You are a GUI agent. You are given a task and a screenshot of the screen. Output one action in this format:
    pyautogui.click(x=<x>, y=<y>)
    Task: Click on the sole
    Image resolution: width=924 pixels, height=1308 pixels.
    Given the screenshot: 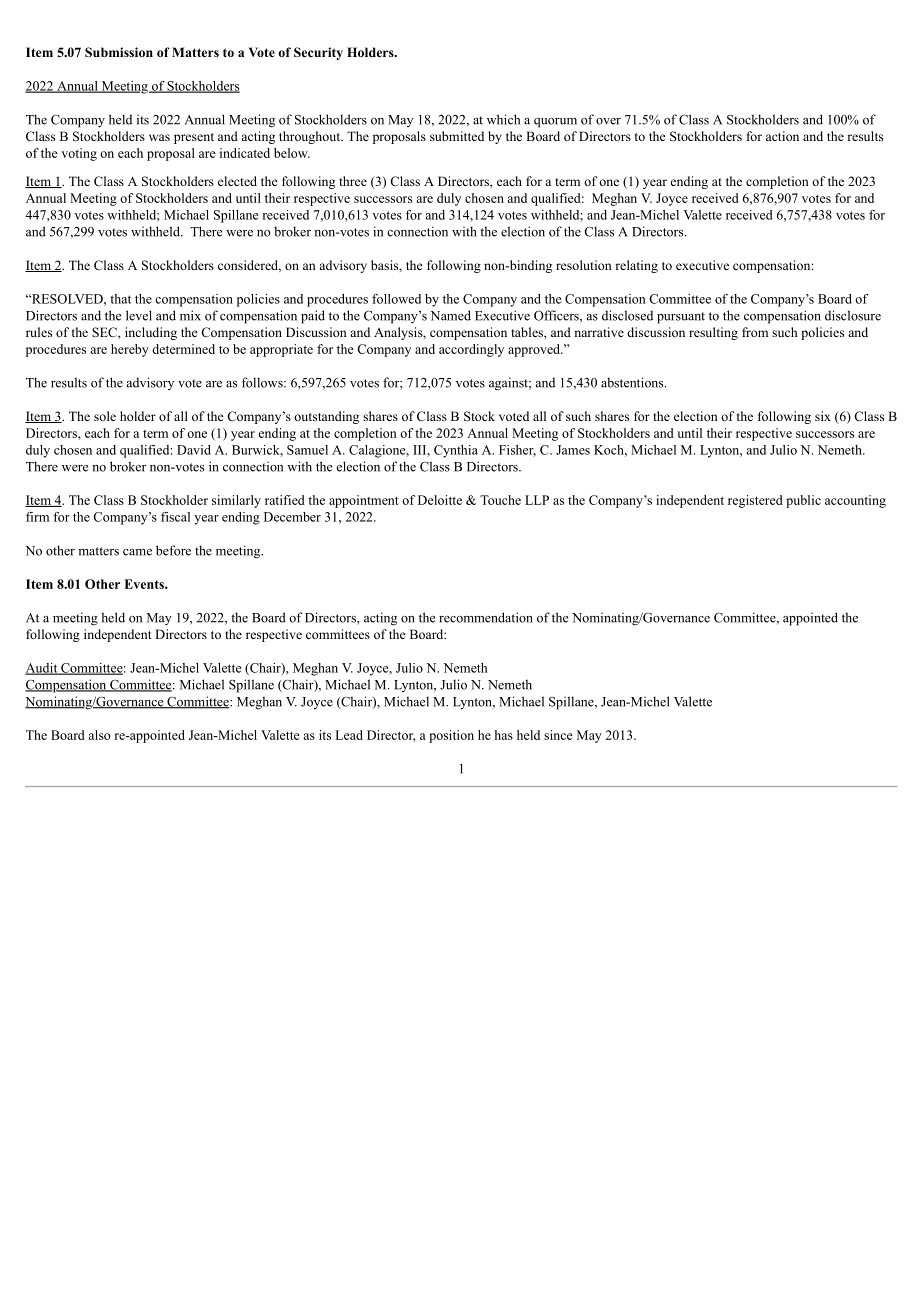 What is the action you would take?
    pyautogui.click(x=105, y=416)
